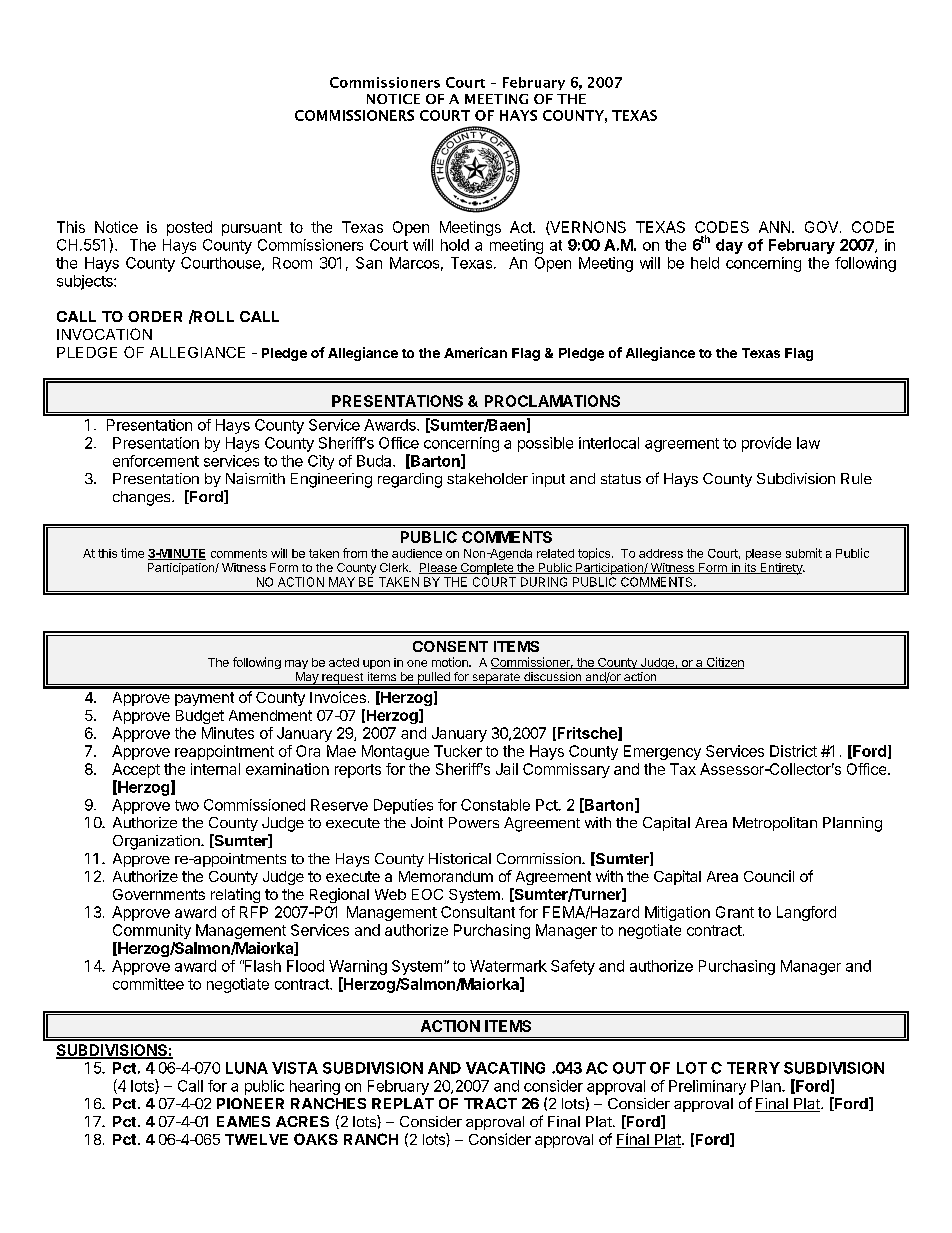  Describe the element at coordinates (369, 263) in the page. I see `San` at that location.
